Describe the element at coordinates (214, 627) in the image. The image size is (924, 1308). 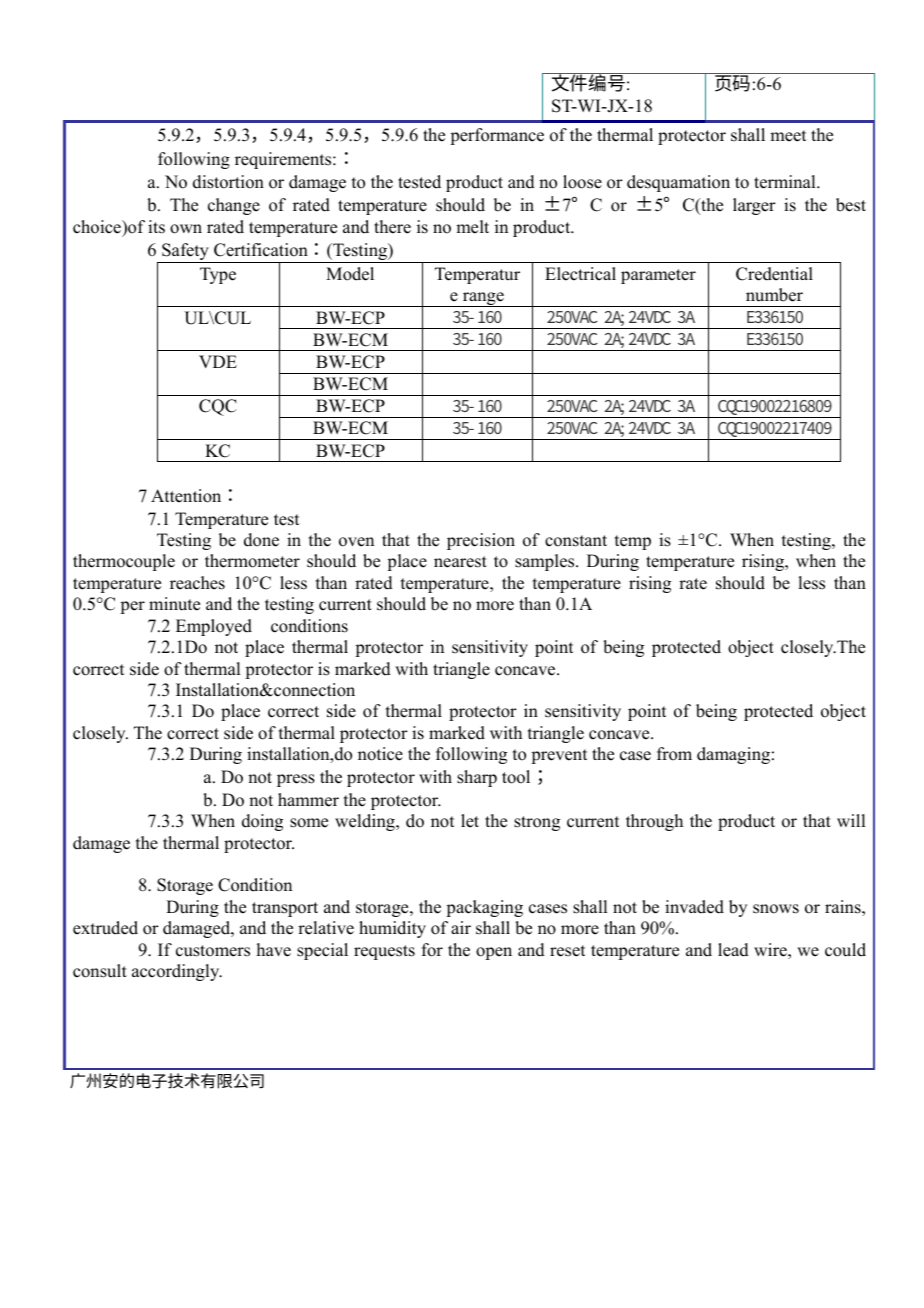
I see `Employed` at that location.
